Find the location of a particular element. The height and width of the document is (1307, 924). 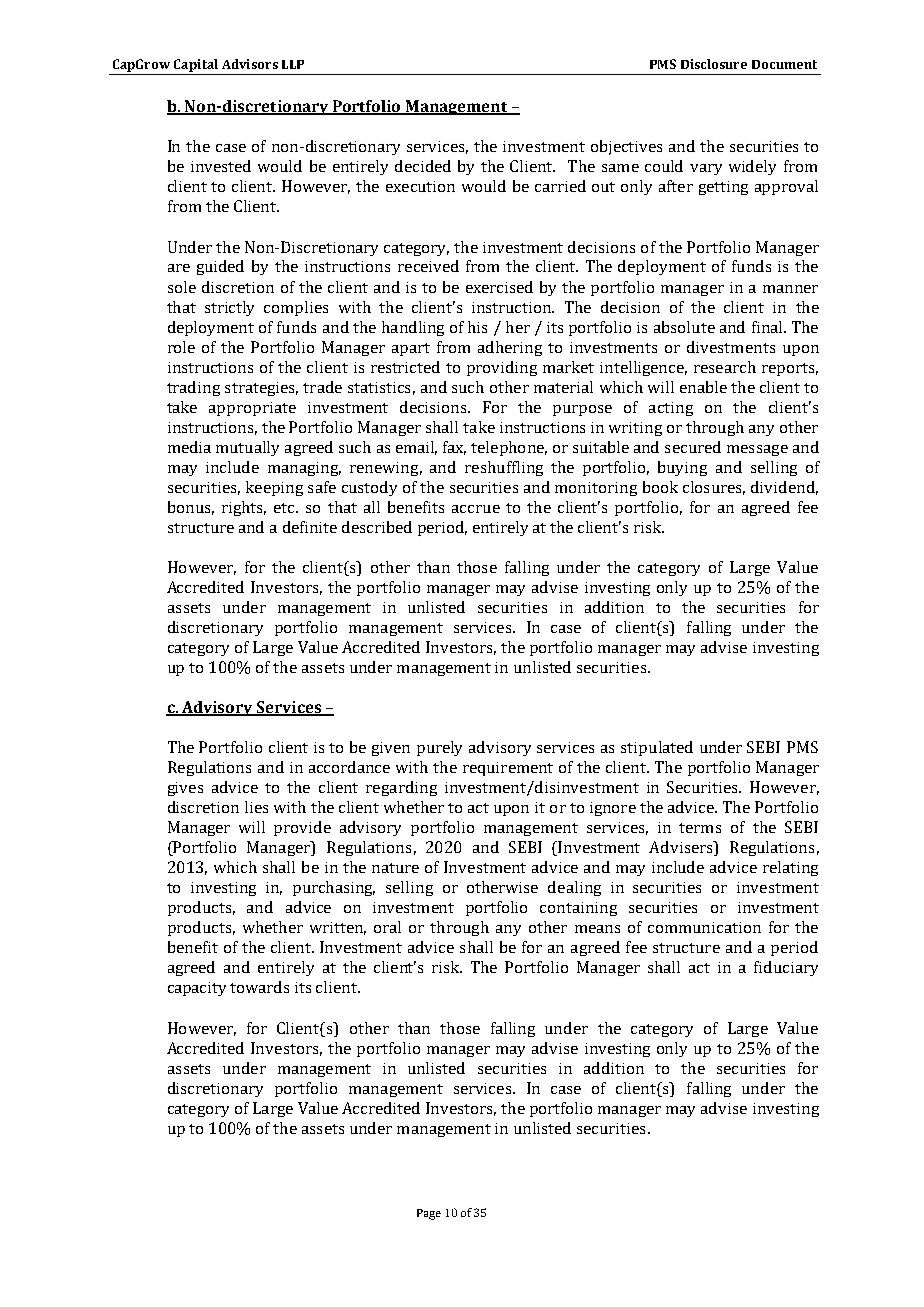

Page is located at coordinates (429, 1214).
